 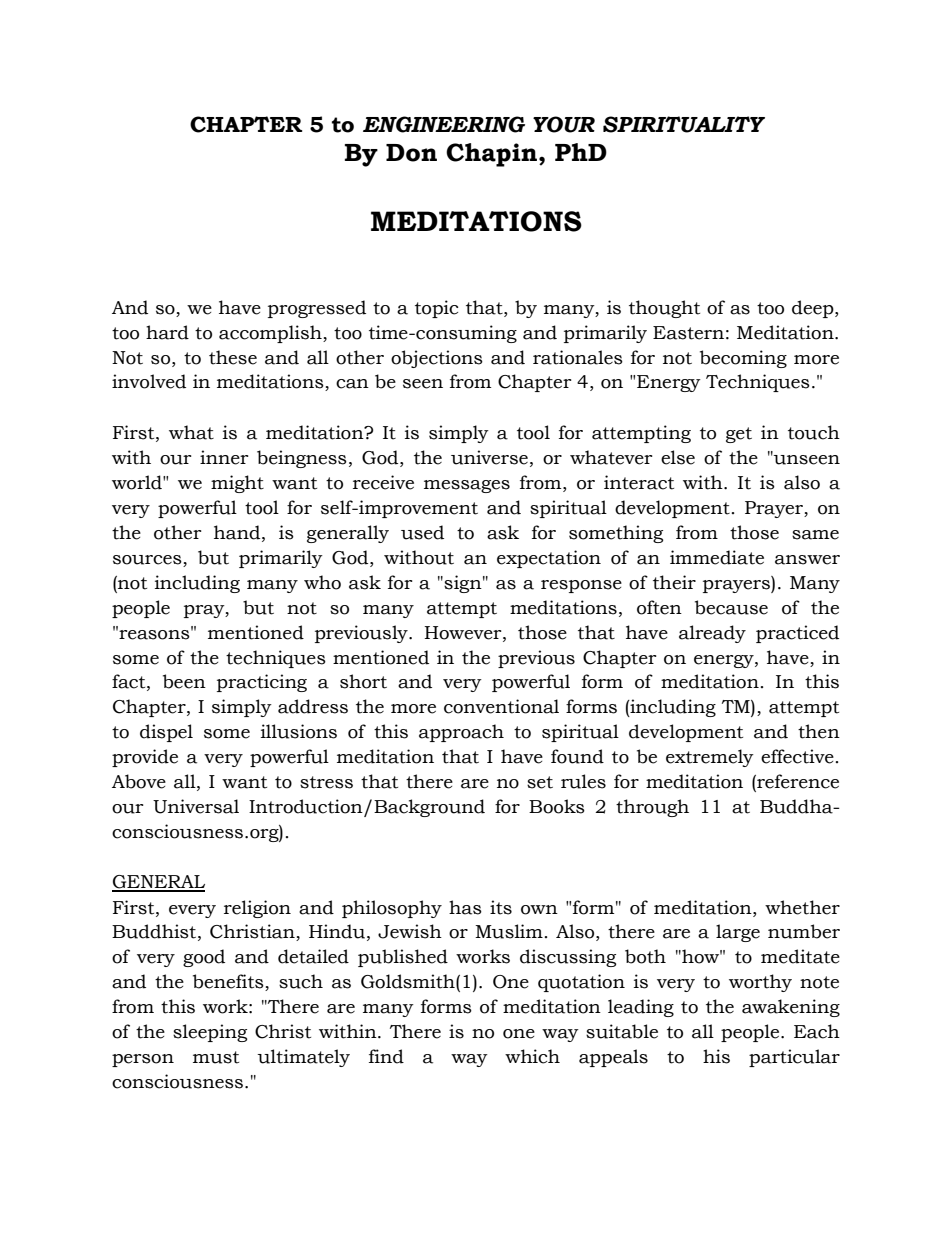 I want to click on sleeping, so click(x=210, y=1033).
